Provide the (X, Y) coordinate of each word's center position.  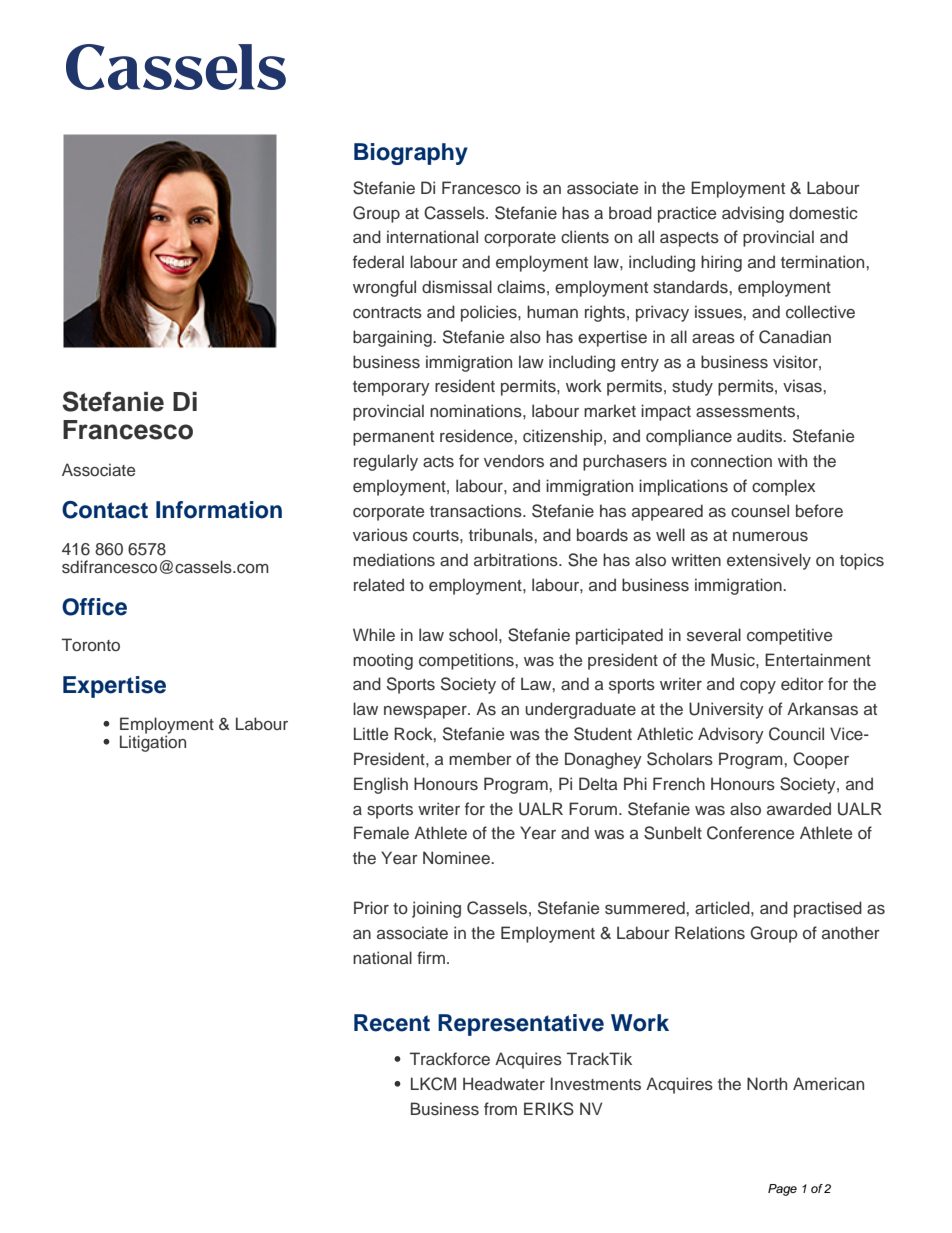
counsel (760, 511)
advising (753, 214)
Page (782, 1190)
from (500, 1108)
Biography (411, 154)
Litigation (153, 742)
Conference (750, 833)
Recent (392, 1023)
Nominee (457, 857)
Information (219, 510)
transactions (477, 511)
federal (378, 261)
